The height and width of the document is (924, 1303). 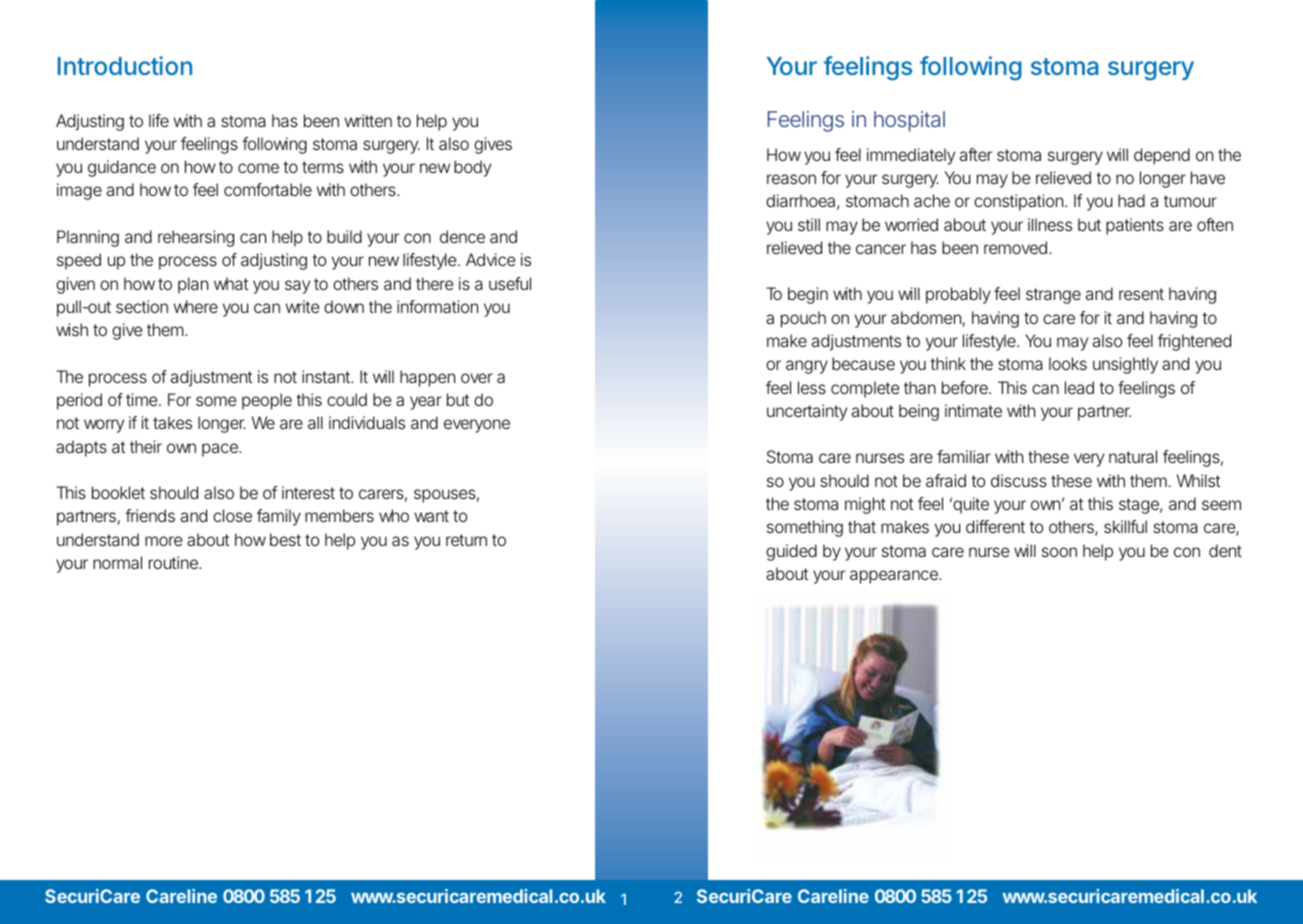 I want to click on pace, so click(x=220, y=450).
